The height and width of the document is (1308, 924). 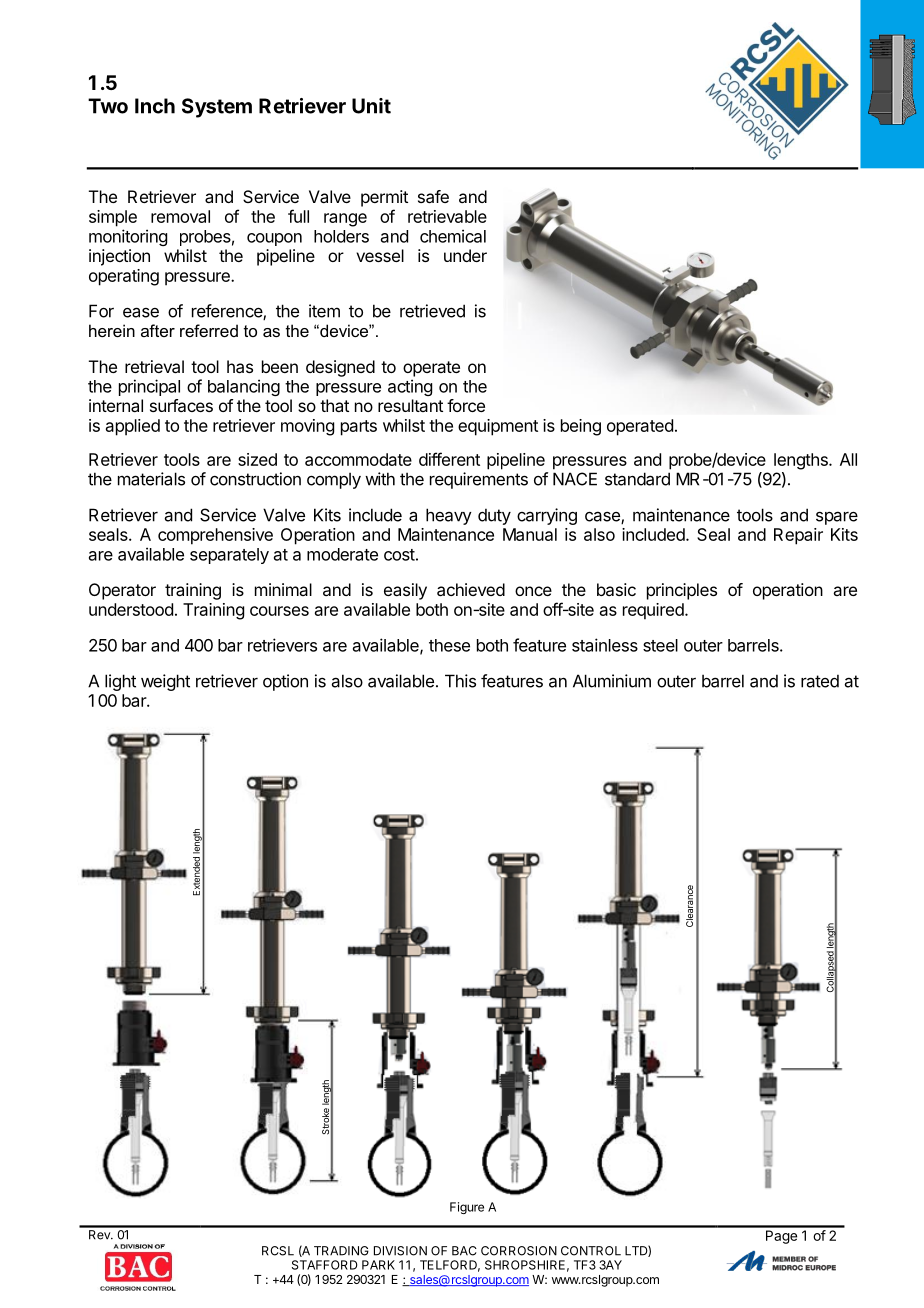 What do you see at coordinates (464, 1251) in the document?
I see `BAC` at bounding box center [464, 1251].
